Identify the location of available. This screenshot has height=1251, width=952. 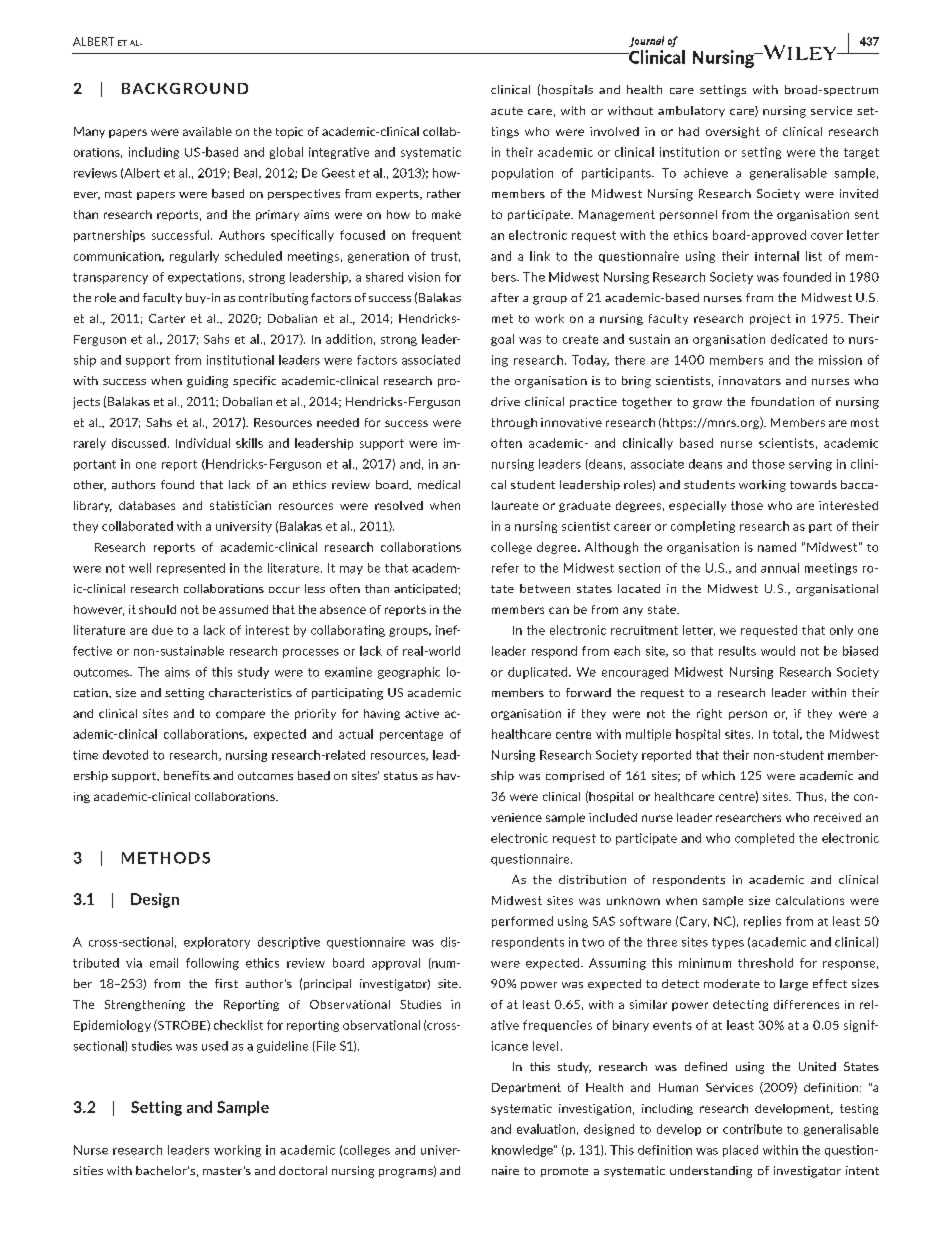
(207, 131).
